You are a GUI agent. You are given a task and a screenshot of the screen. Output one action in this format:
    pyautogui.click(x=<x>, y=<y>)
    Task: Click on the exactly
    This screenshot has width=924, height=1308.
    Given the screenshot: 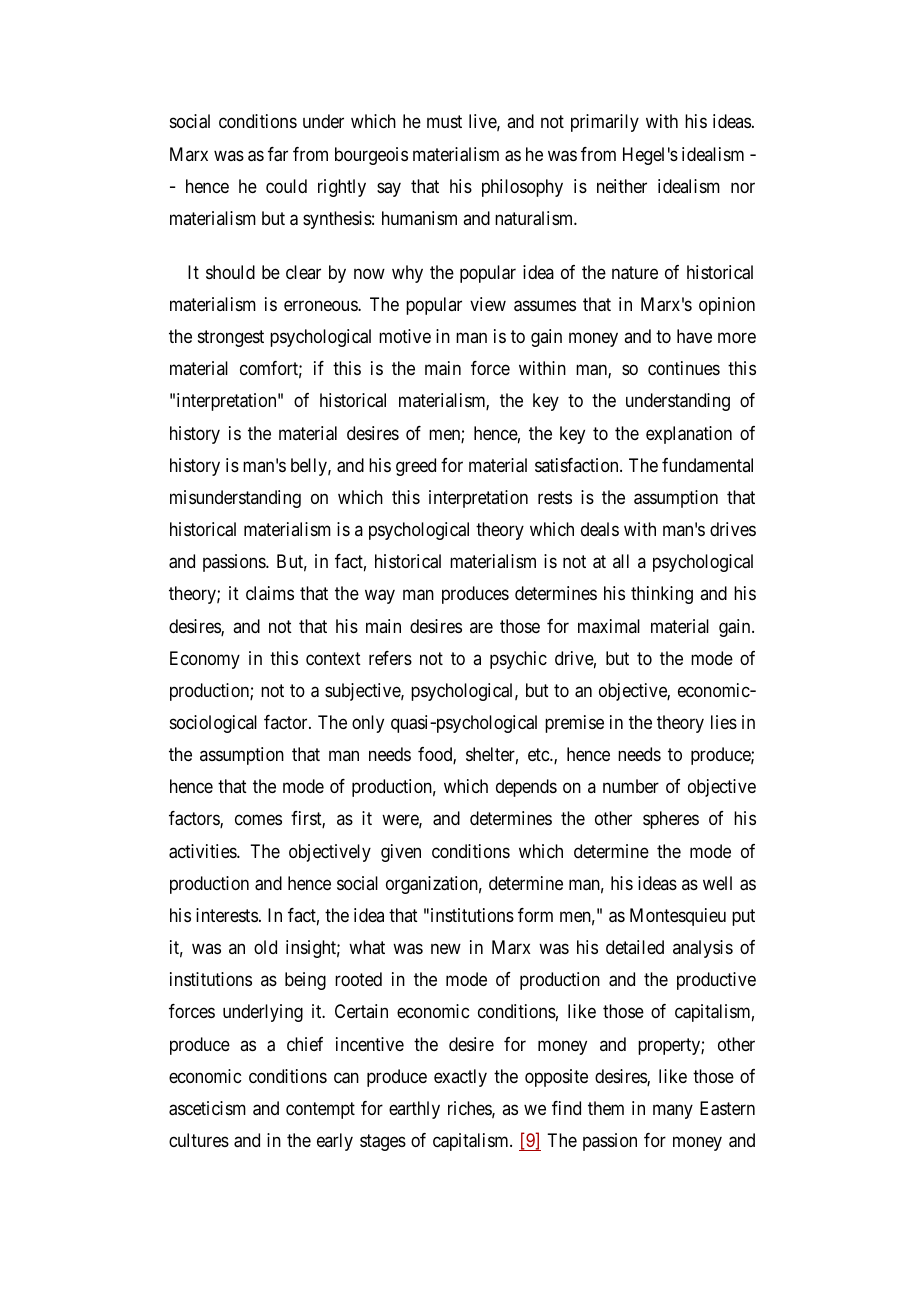 What is the action you would take?
    pyautogui.click(x=460, y=1078)
